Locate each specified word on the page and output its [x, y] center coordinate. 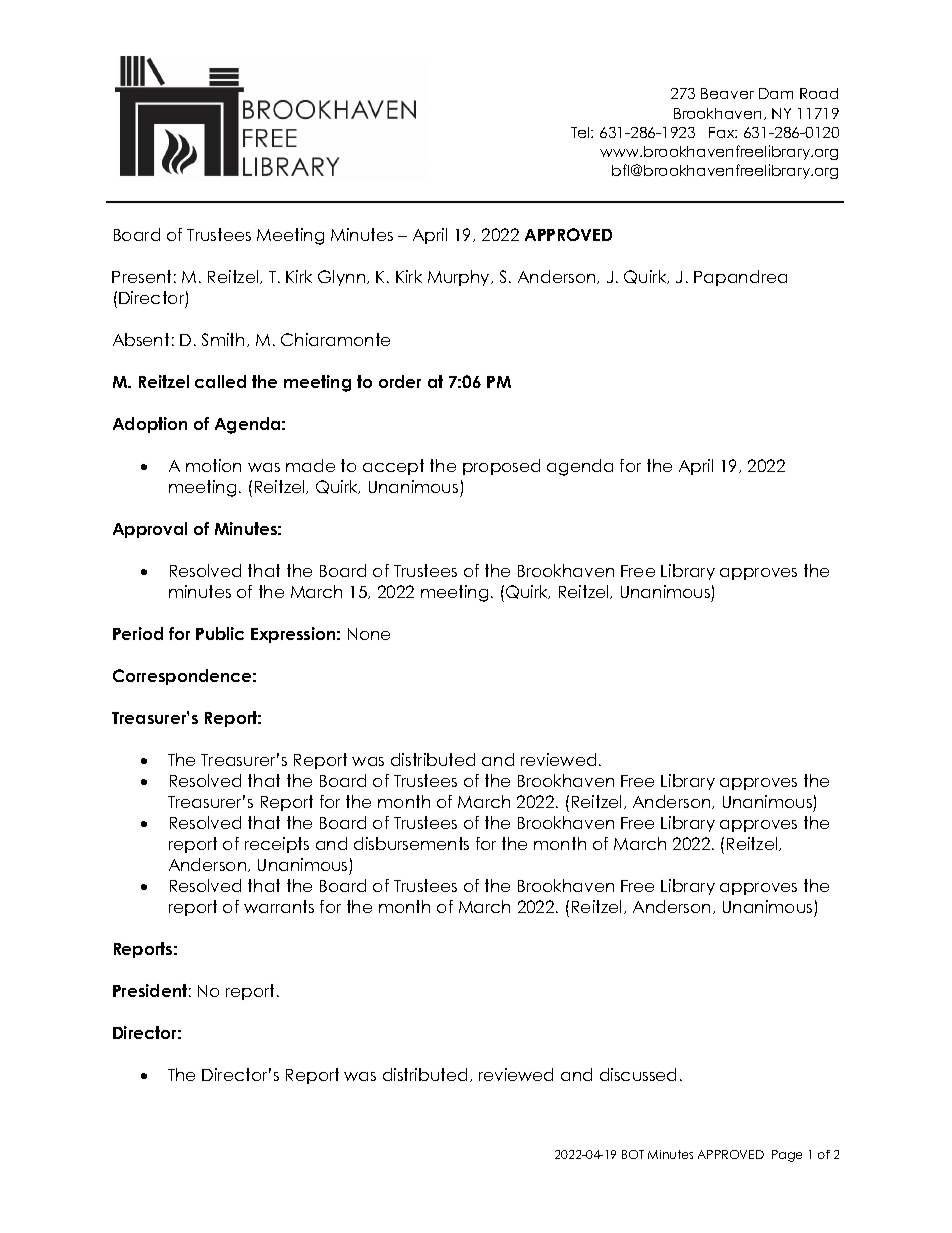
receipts [277, 845]
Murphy [460, 278]
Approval [150, 530]
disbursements [411, 843]
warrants [279, 906]
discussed [638, 1074]
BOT [633, 1154]
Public [220, 633]
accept [393, 467]
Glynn [343, 278]
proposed [501, 467]
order [400, 381]
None [369, 634]
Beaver [727, 93]
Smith [225, 340]
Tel [581, 132]
